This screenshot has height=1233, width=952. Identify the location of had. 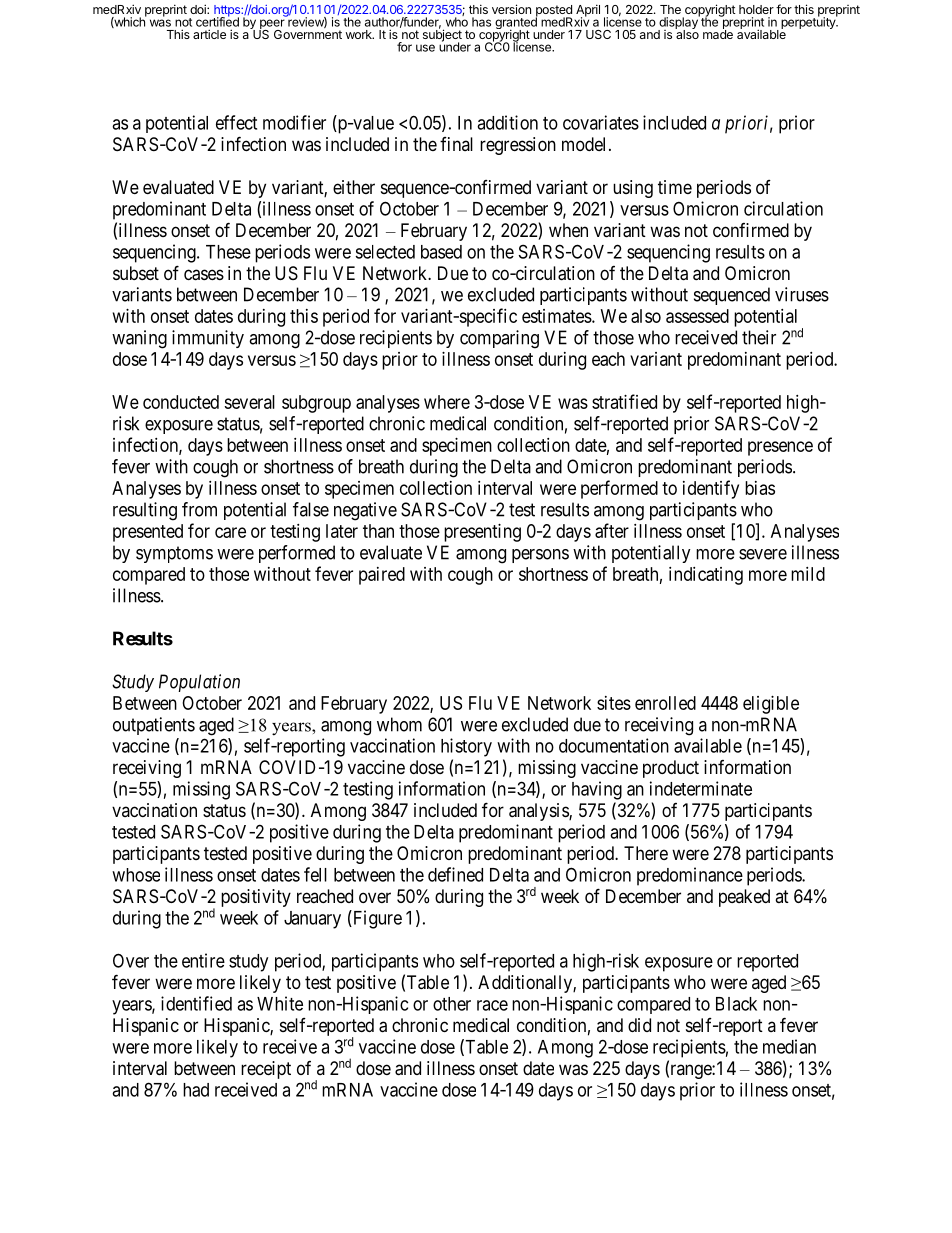
(196, 1090).
